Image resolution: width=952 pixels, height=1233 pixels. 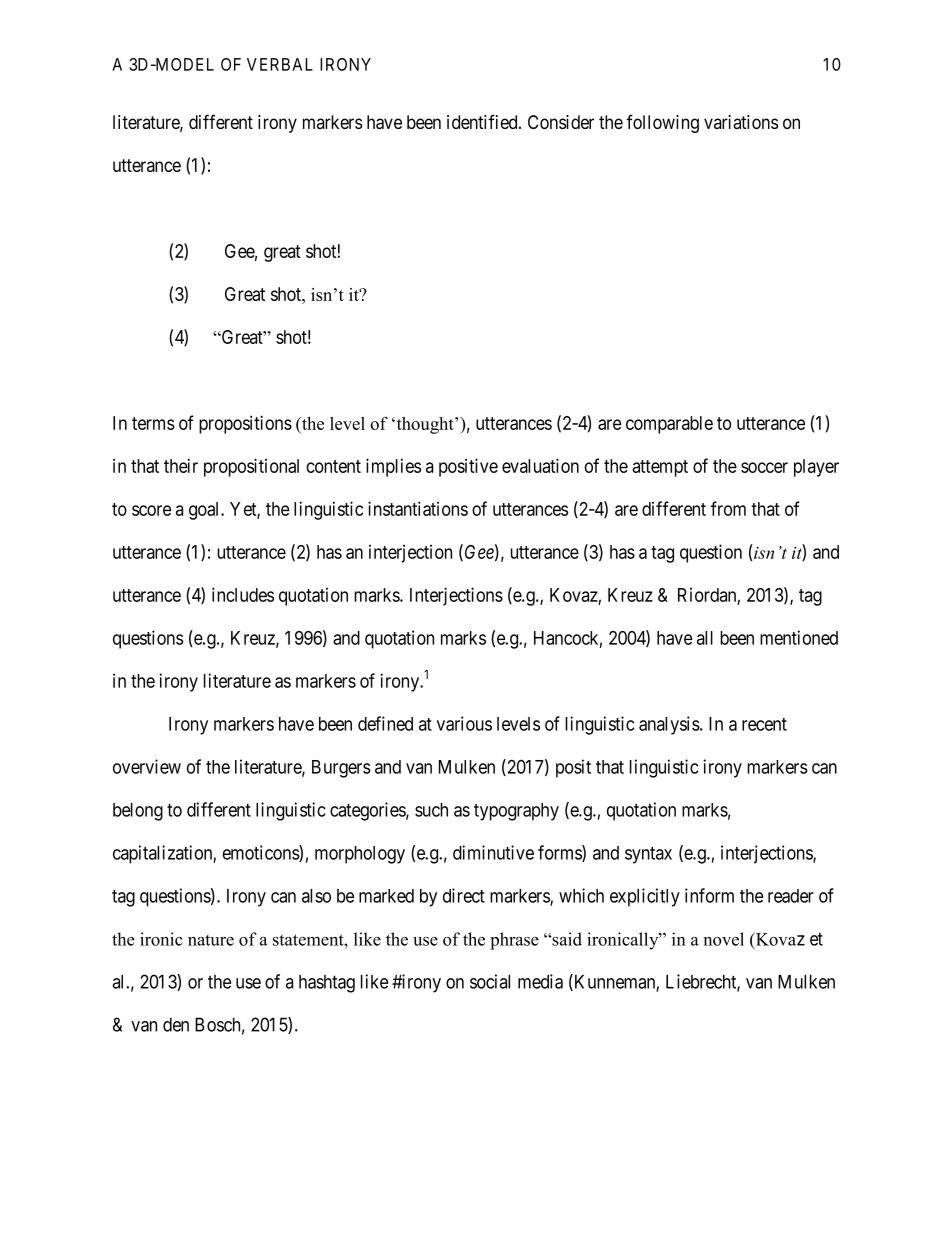 I want to click on typography, so click(x=516, y=812).
